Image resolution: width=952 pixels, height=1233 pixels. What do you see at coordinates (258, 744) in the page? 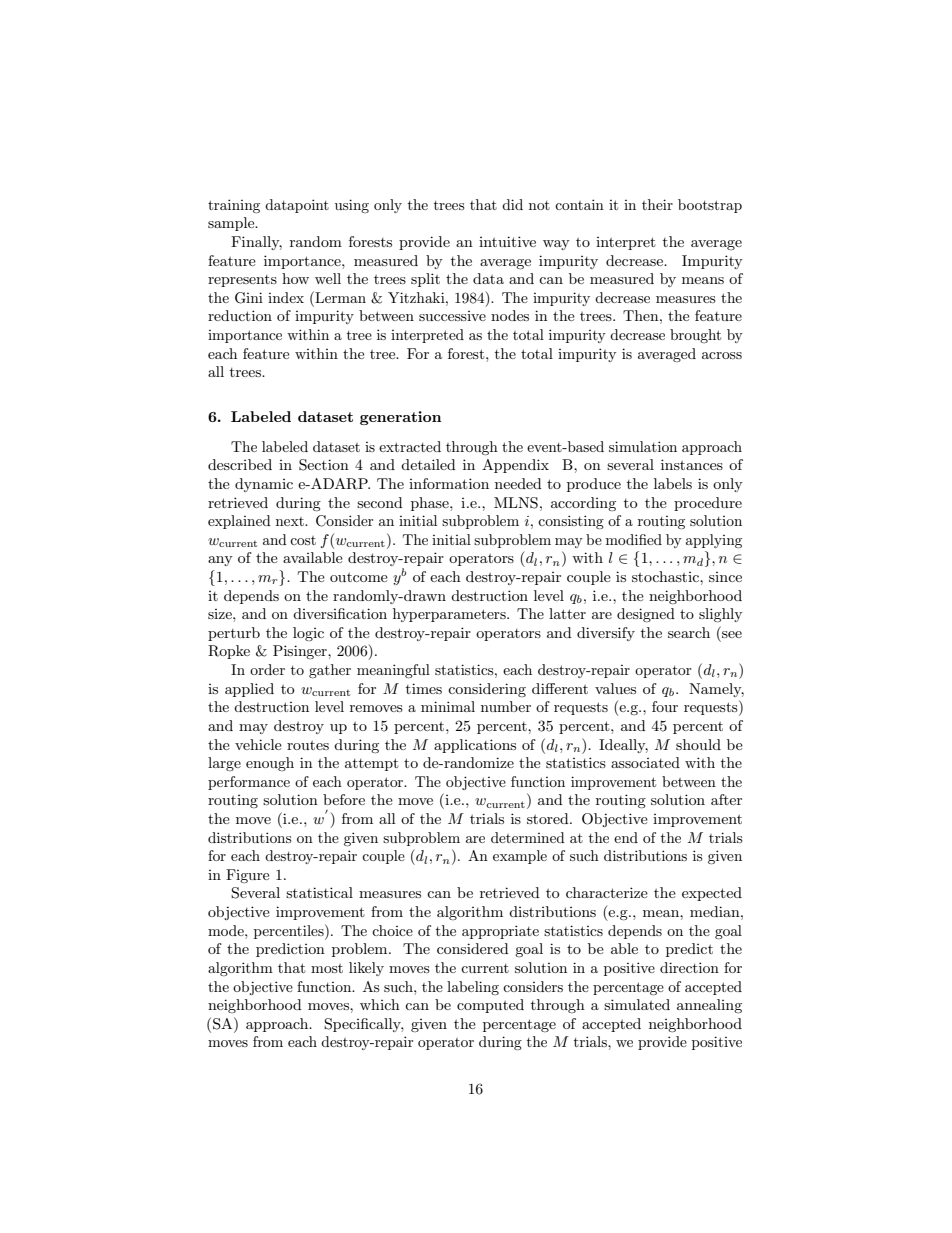
I see `vehicle` at bounding box center [258, 744].
